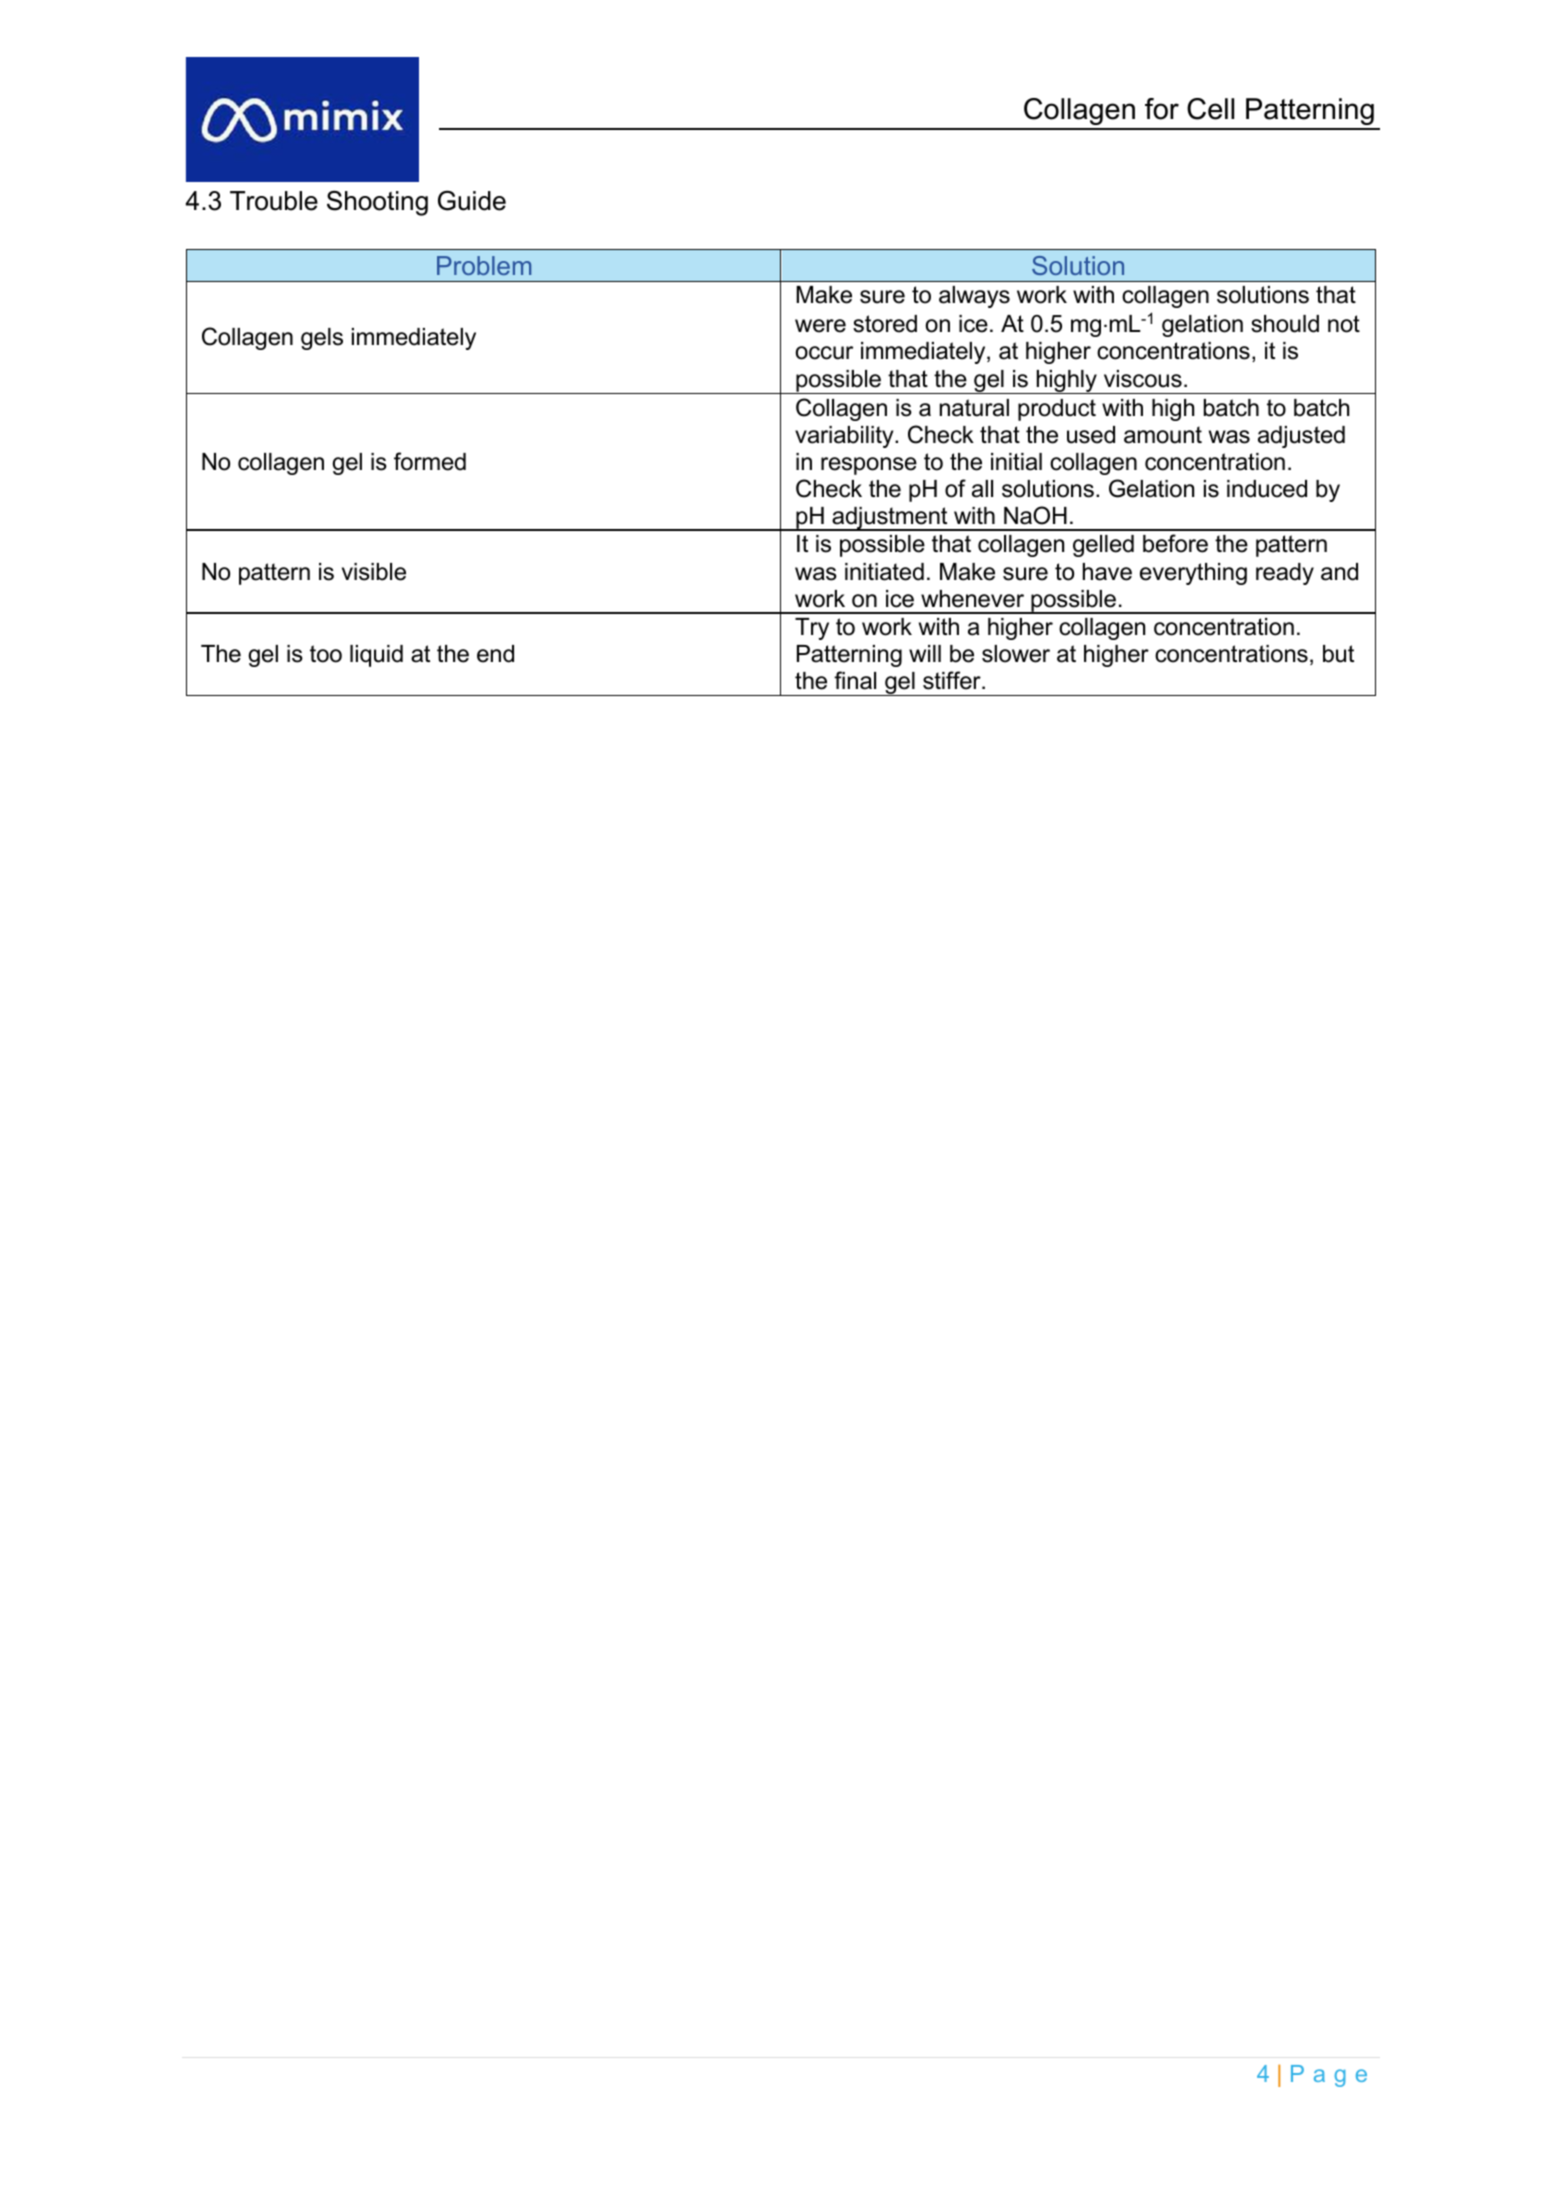  Describe the element at coordinates (495, 654) in the screenshot. I see `end` at that location.
